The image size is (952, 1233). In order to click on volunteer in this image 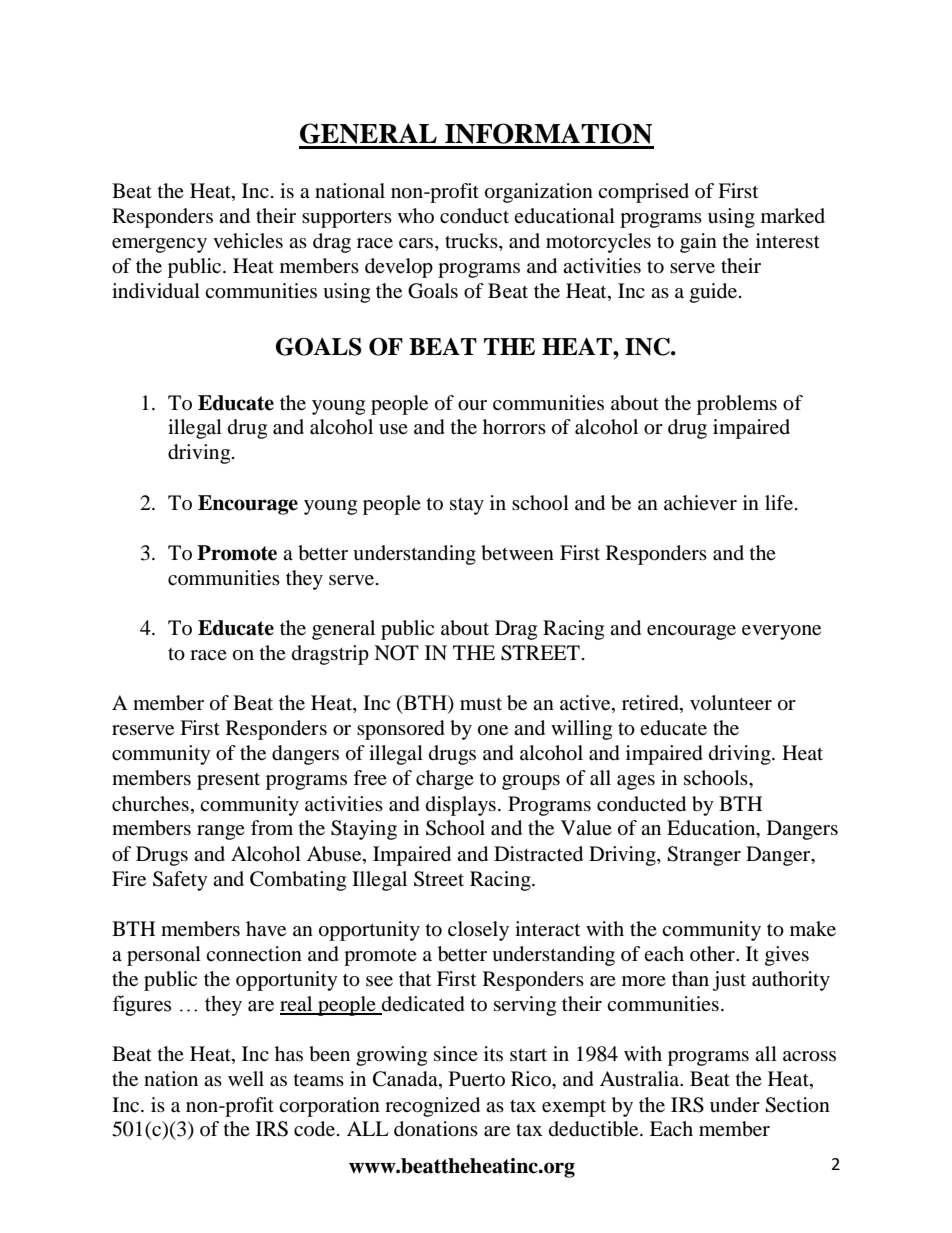, I will do `click(731, 703)`.
